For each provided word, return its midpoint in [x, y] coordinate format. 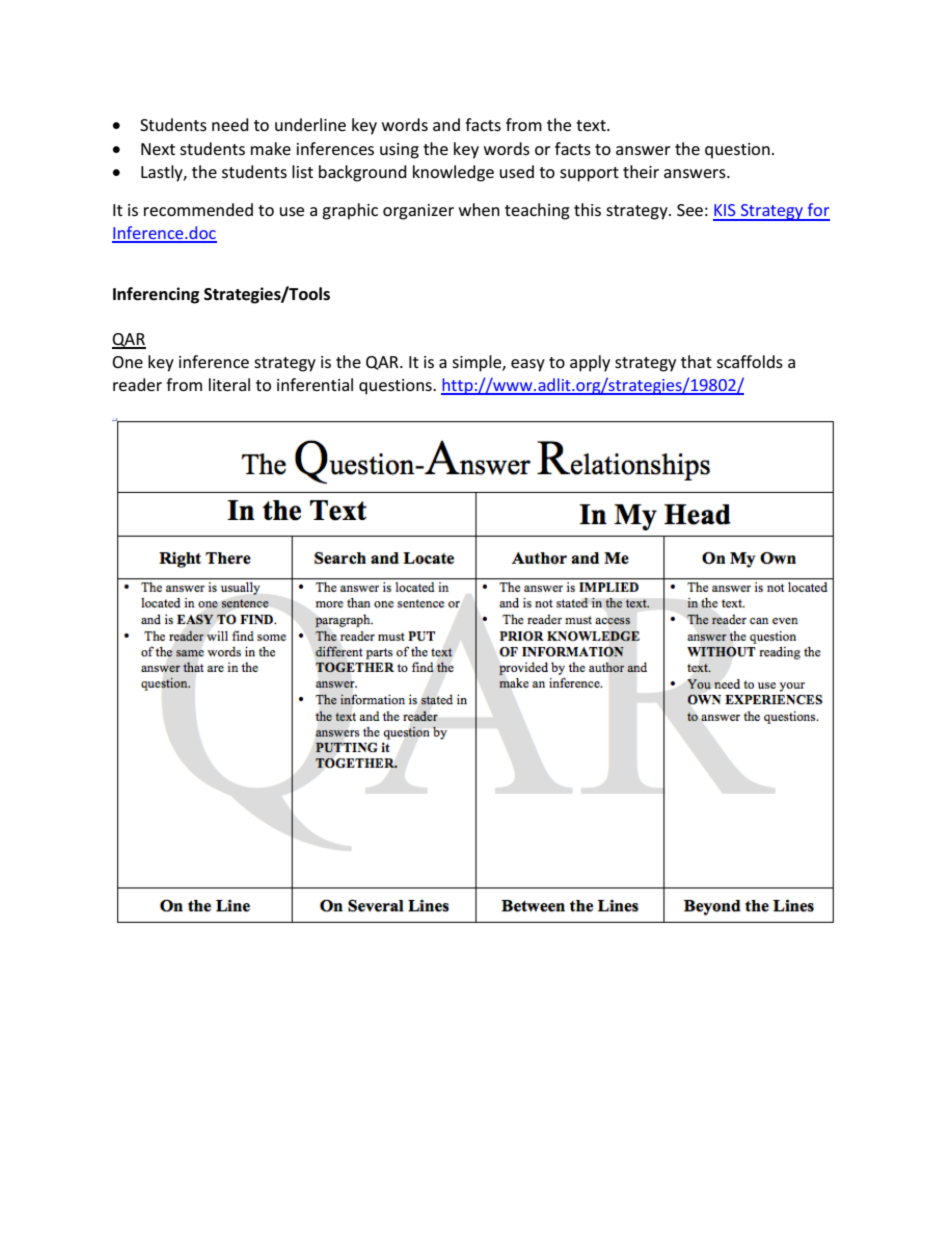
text [592, 125]
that [696, 361]
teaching [537, 211]
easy [528, 365]
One [127, 362]
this [587, 209]
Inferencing [156, 295]
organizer [418, 212]
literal [229, 384]
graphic [350, 211]
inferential [315, 384]
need [230, 124]
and [446, 124]
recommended [198, 209]
